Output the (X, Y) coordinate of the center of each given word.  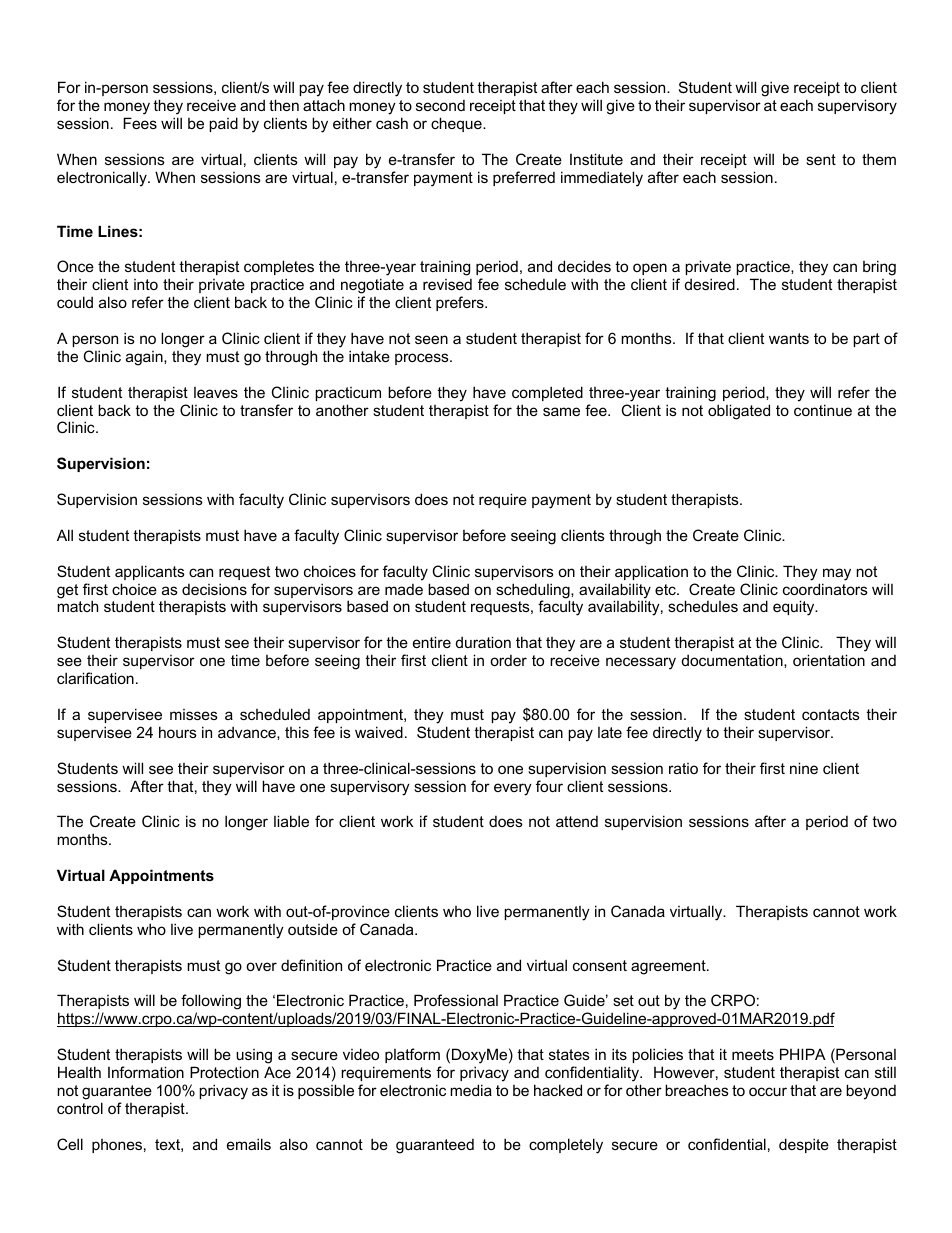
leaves (216, 392)
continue (823, 410)
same (561, 411)
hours (178, 732)
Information (146, 1072)
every (513, 789)
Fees (140, 123)
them (879, 159)
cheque (457, 124)
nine (804, 768)
